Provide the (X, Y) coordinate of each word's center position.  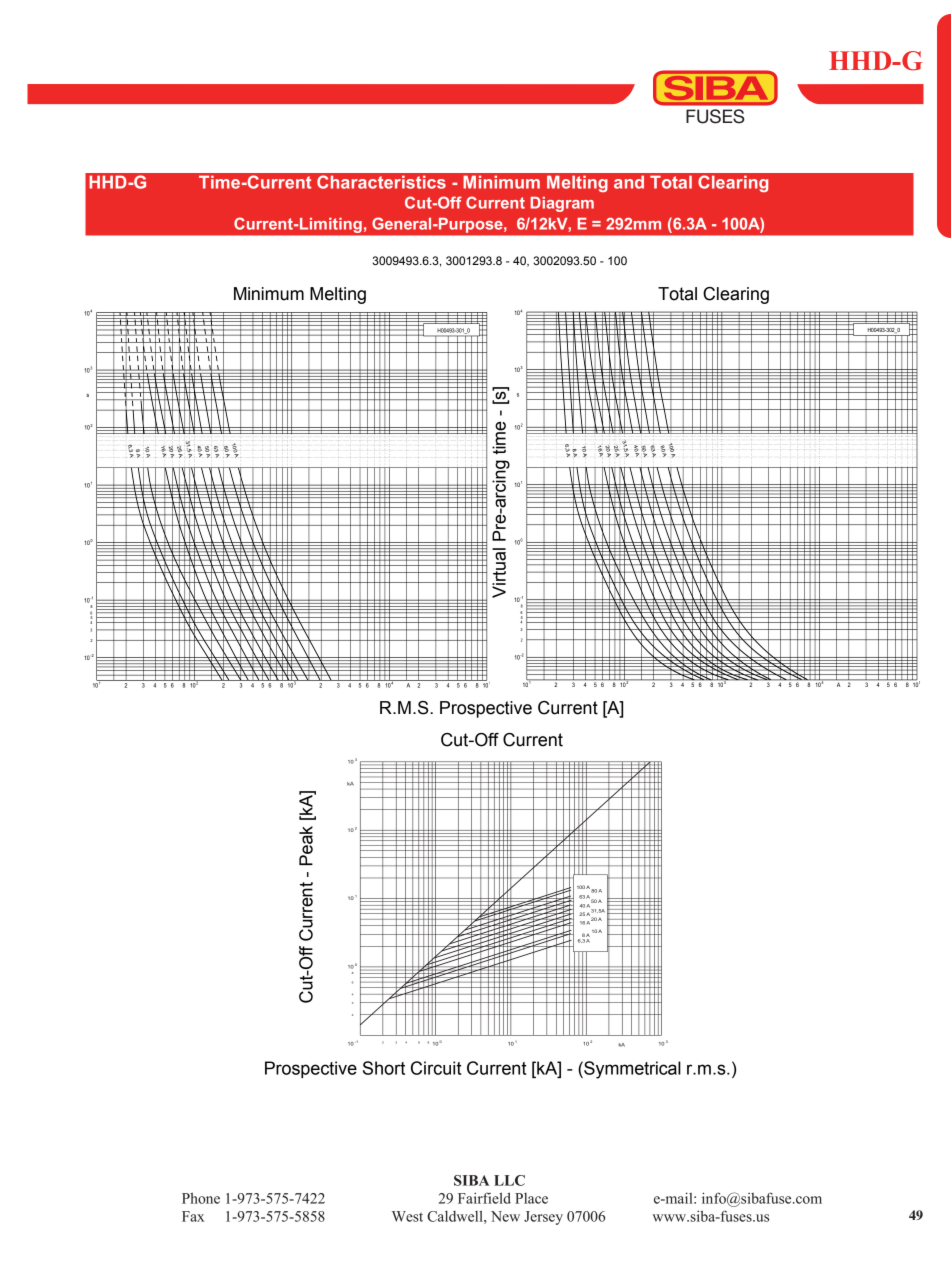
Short (384, 1068)
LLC (509, 1180)
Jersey (543, 1218)
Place (531, 1198)
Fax (193, 1216)
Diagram (562, 204)
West (407, 1216)
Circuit (436, 1068)
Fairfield (484, 1198)
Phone (201, 1198)
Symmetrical (631, 1070)
